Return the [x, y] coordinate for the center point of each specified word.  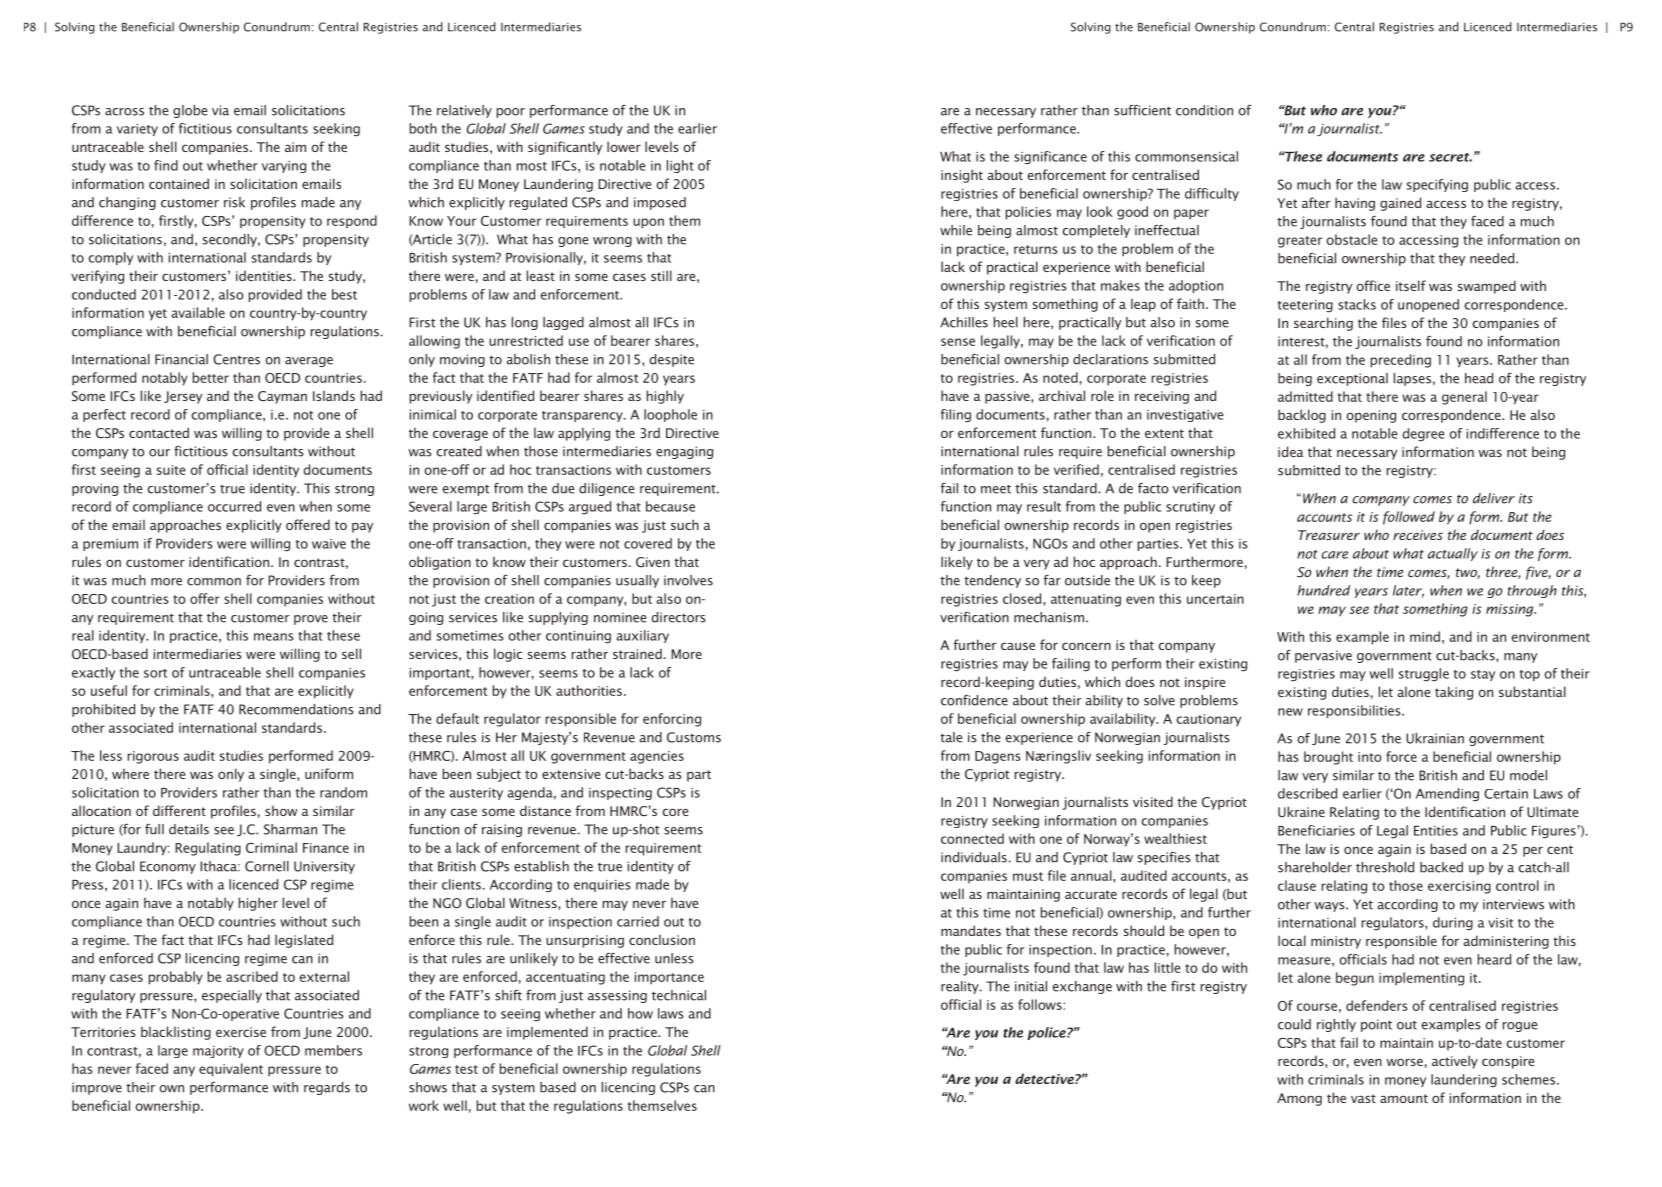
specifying [1437, 185]
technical [679, 995]
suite [171, 470]
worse [1404, 1062]
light [680, 166]
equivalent [231, 1070]
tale [951, 737]
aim [295, 147]
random [343, 792]
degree [1423, 435]
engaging [684, 452]
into [1370, 757]
